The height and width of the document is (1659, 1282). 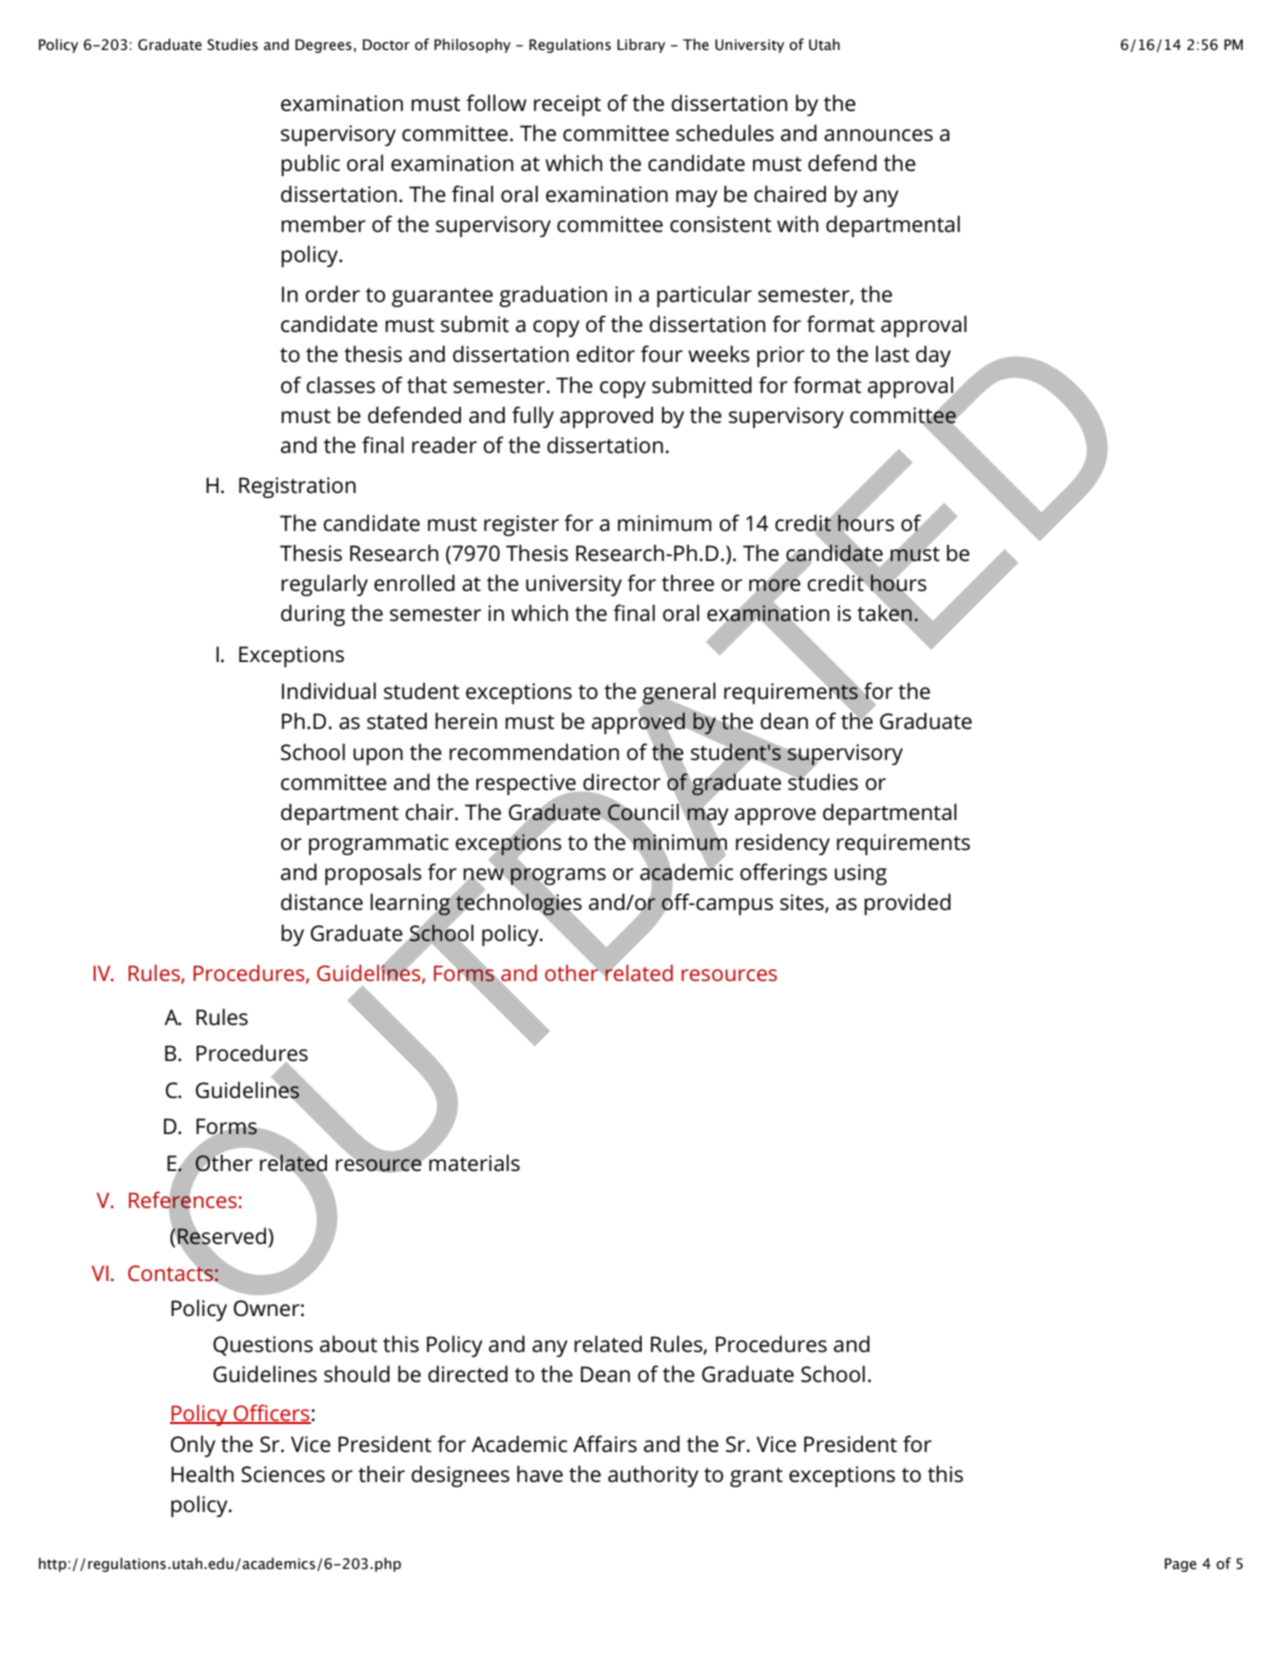 I want to click on schedules, so click(x=725, y=133).
